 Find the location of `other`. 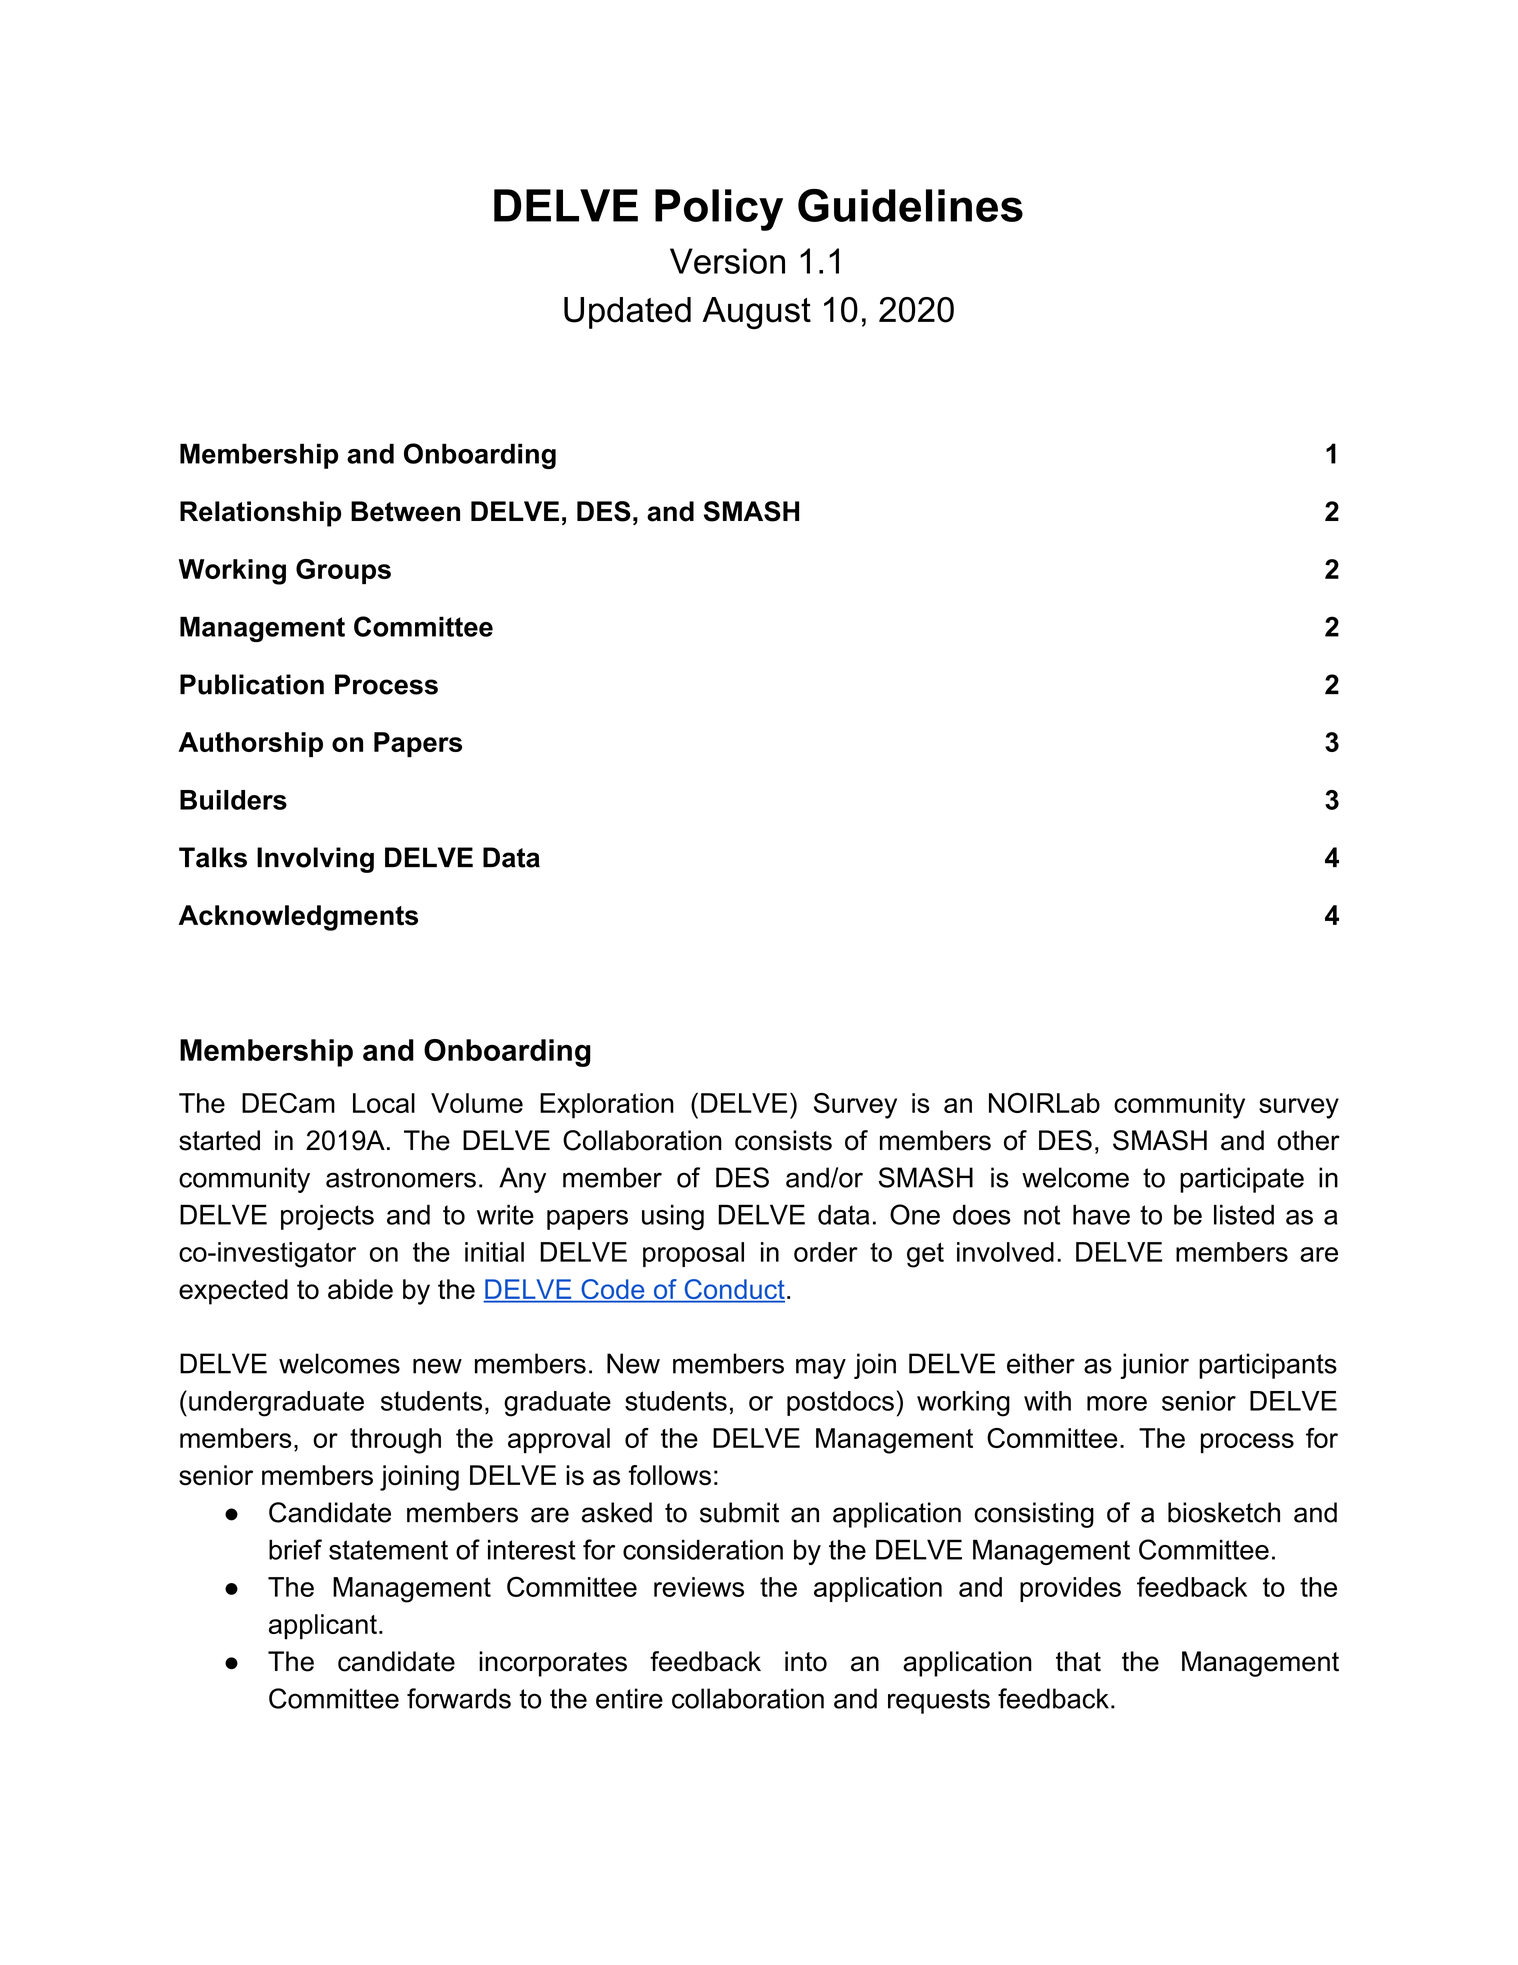

other is located at coordinates (1308, 1140).
